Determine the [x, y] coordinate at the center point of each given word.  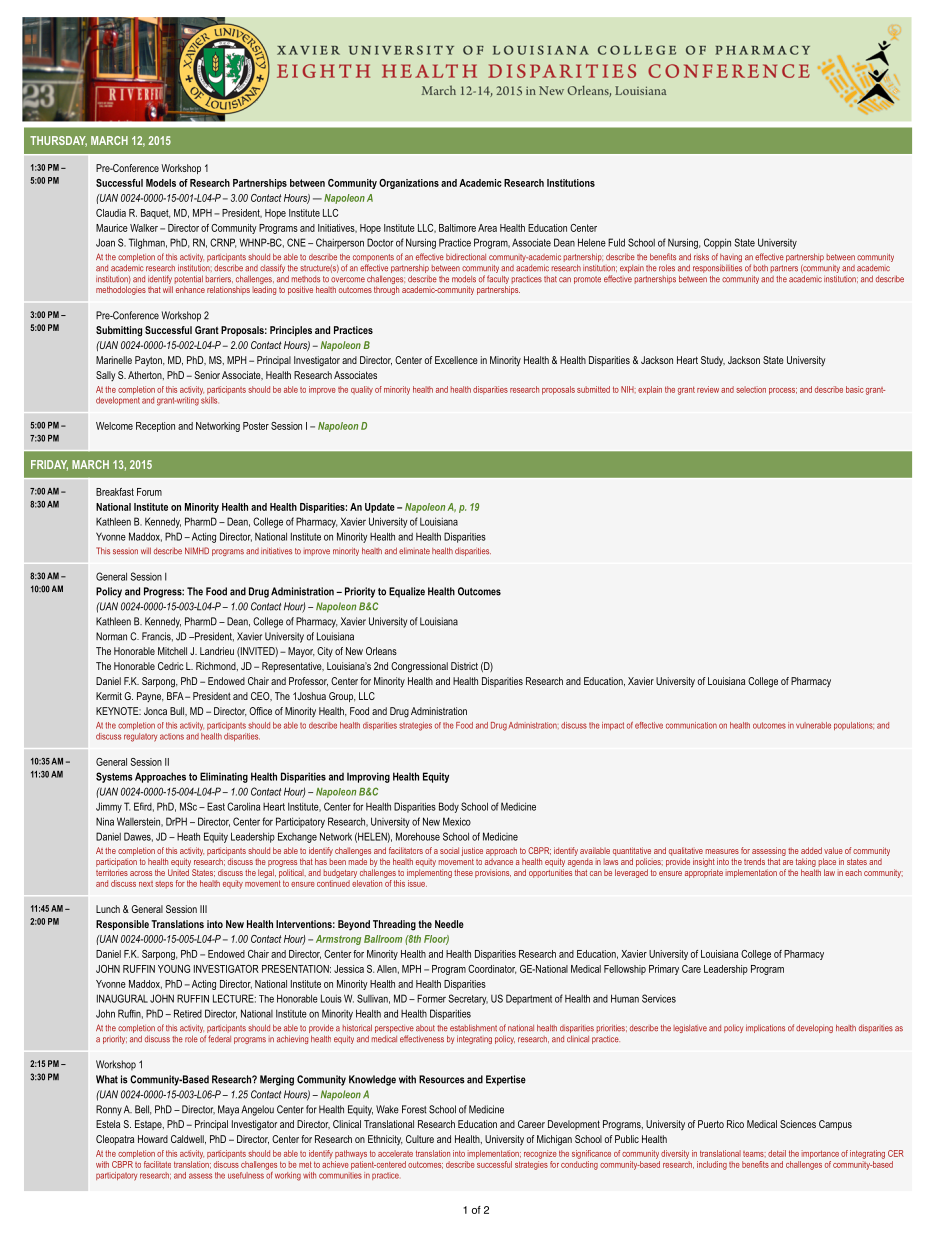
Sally [105, 376]
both [761, 268]
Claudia [111, 213]
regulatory [140, 737]
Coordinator [492, 969]
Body [449, 807]
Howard [153, 1139]
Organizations [409, 184]
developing [814, 1028]
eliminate [414, 551]
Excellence [456, 360]
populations [854, 726]
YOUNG [174, 969]
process [783, 391]
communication [691, 725]
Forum [149, 492]
